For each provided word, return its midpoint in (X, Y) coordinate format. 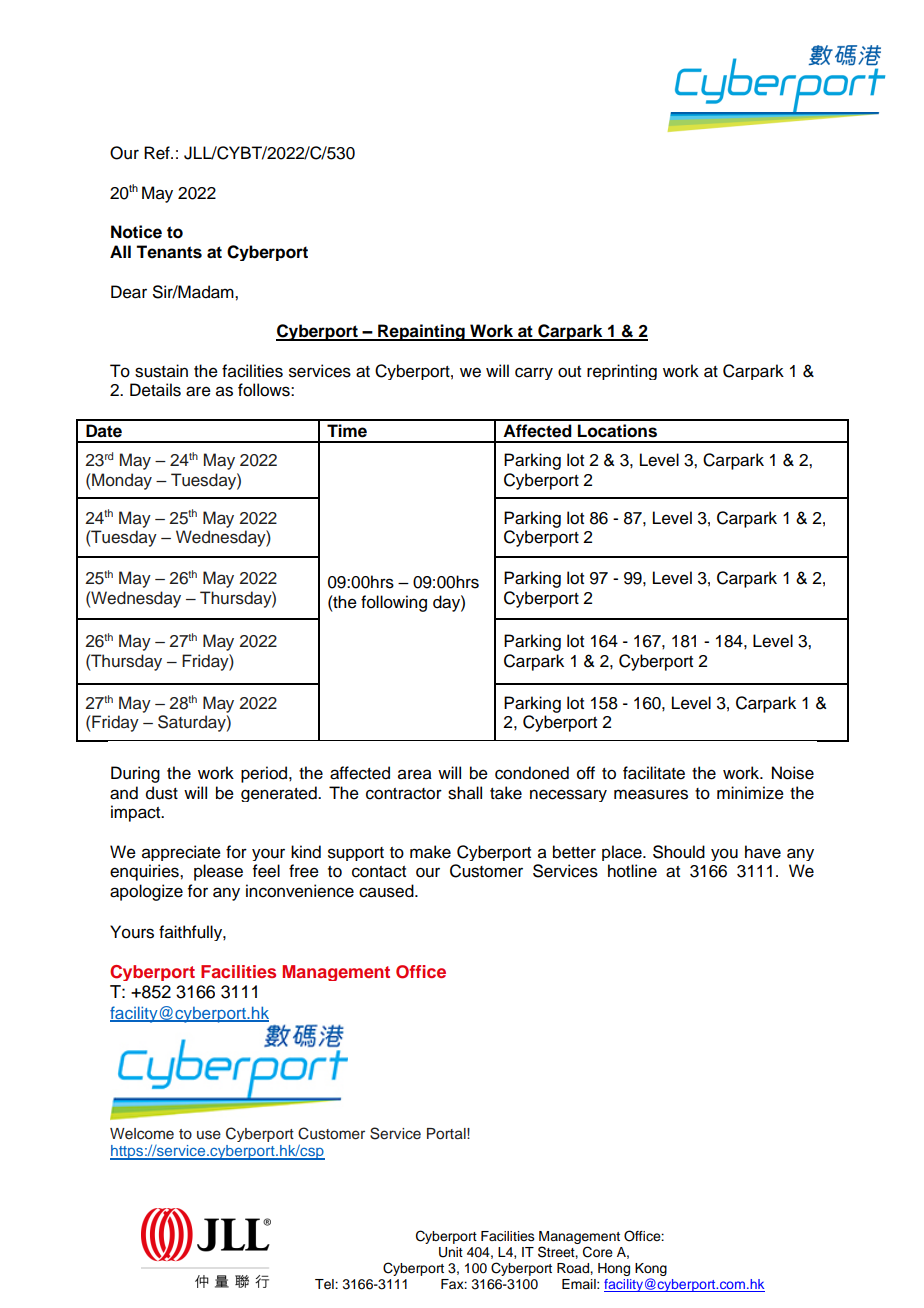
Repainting (421, 332)
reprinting (622, 372)
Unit (451, 1252)
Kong (651, 1271)
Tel (325, 1284)
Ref (158, 153)
